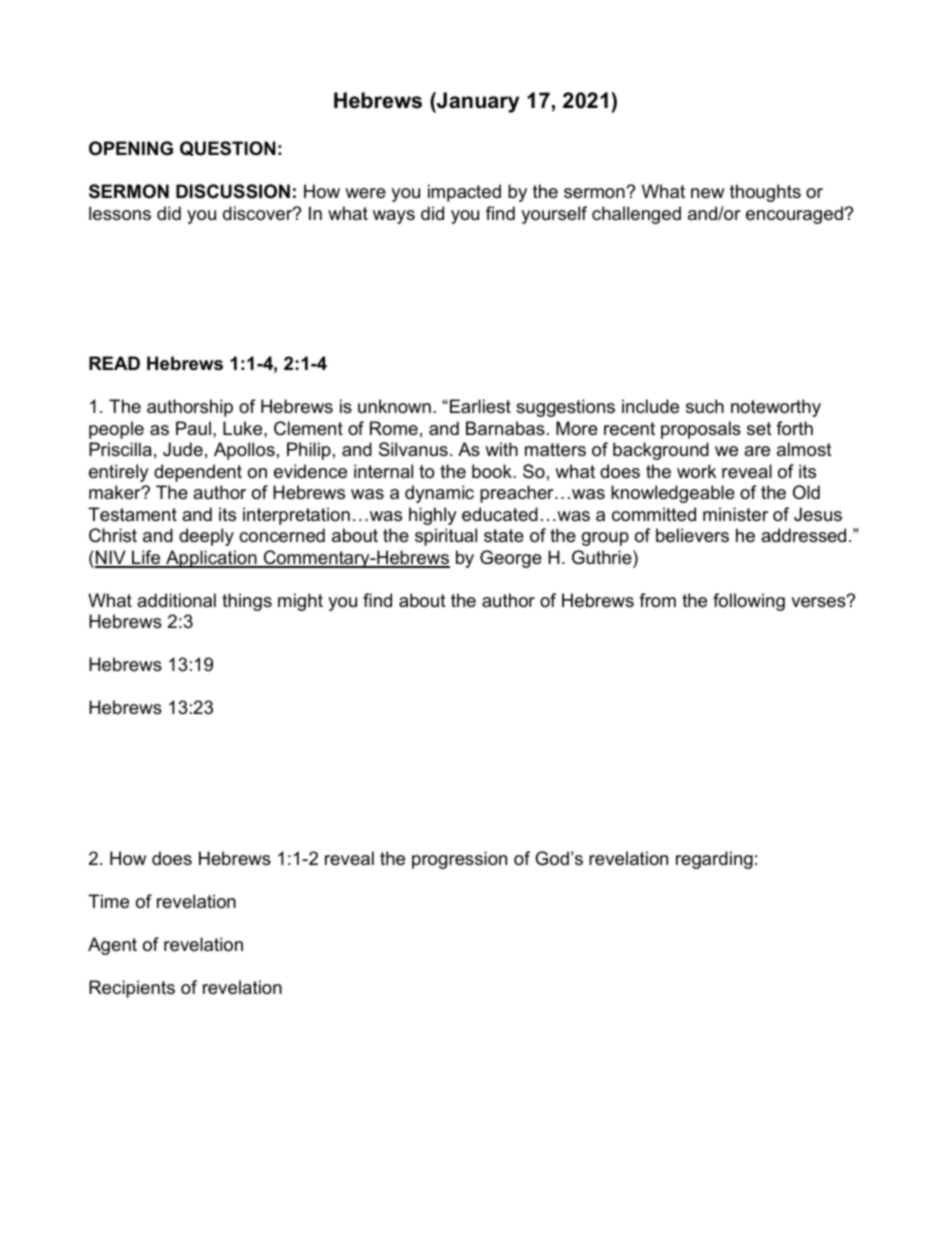 This image has height=1233, width=952. I want to click on Recipients, so click(132, 989).
